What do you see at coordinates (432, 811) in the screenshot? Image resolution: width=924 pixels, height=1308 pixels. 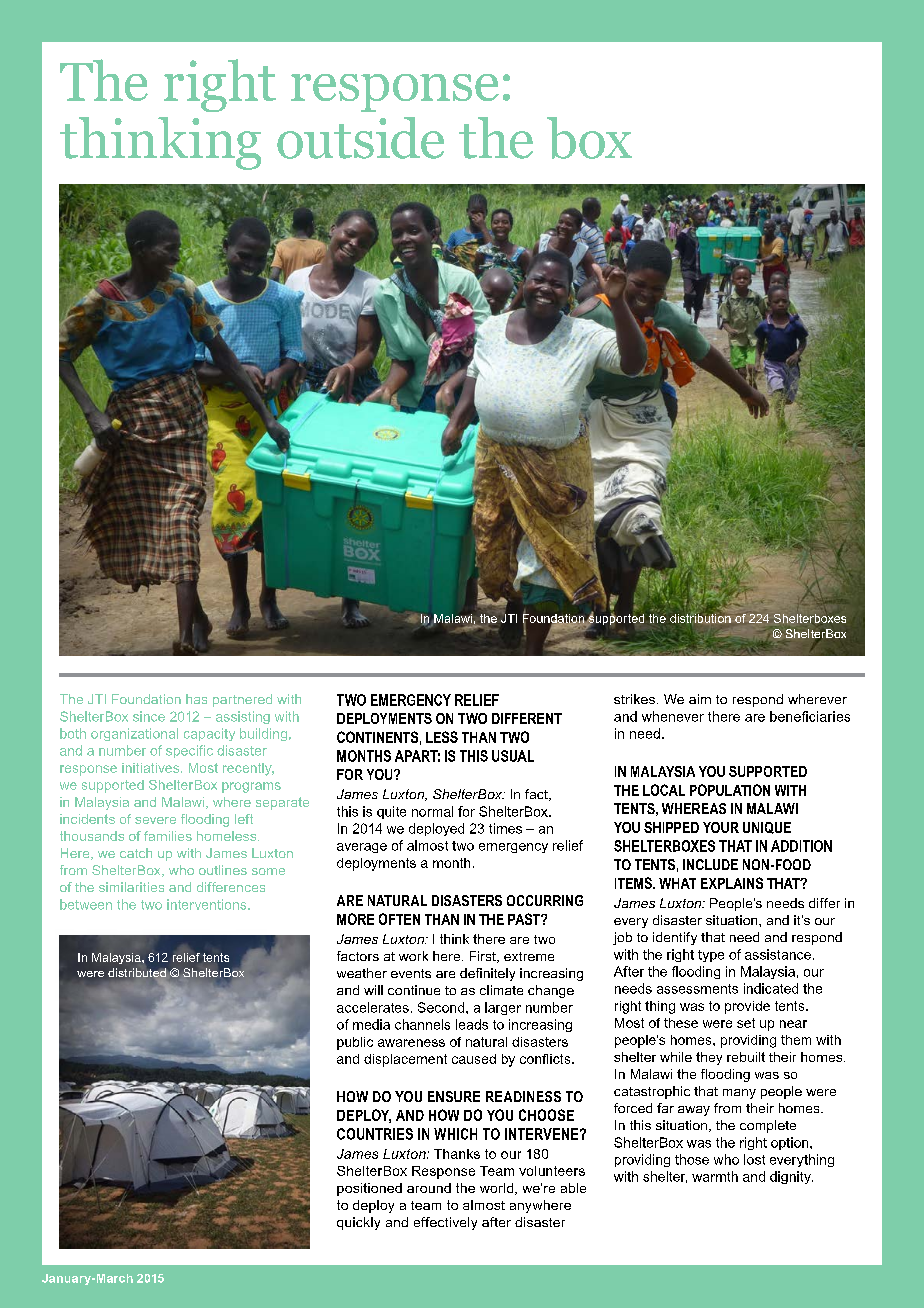 I see `normal` at bounding box center [432, 811].
